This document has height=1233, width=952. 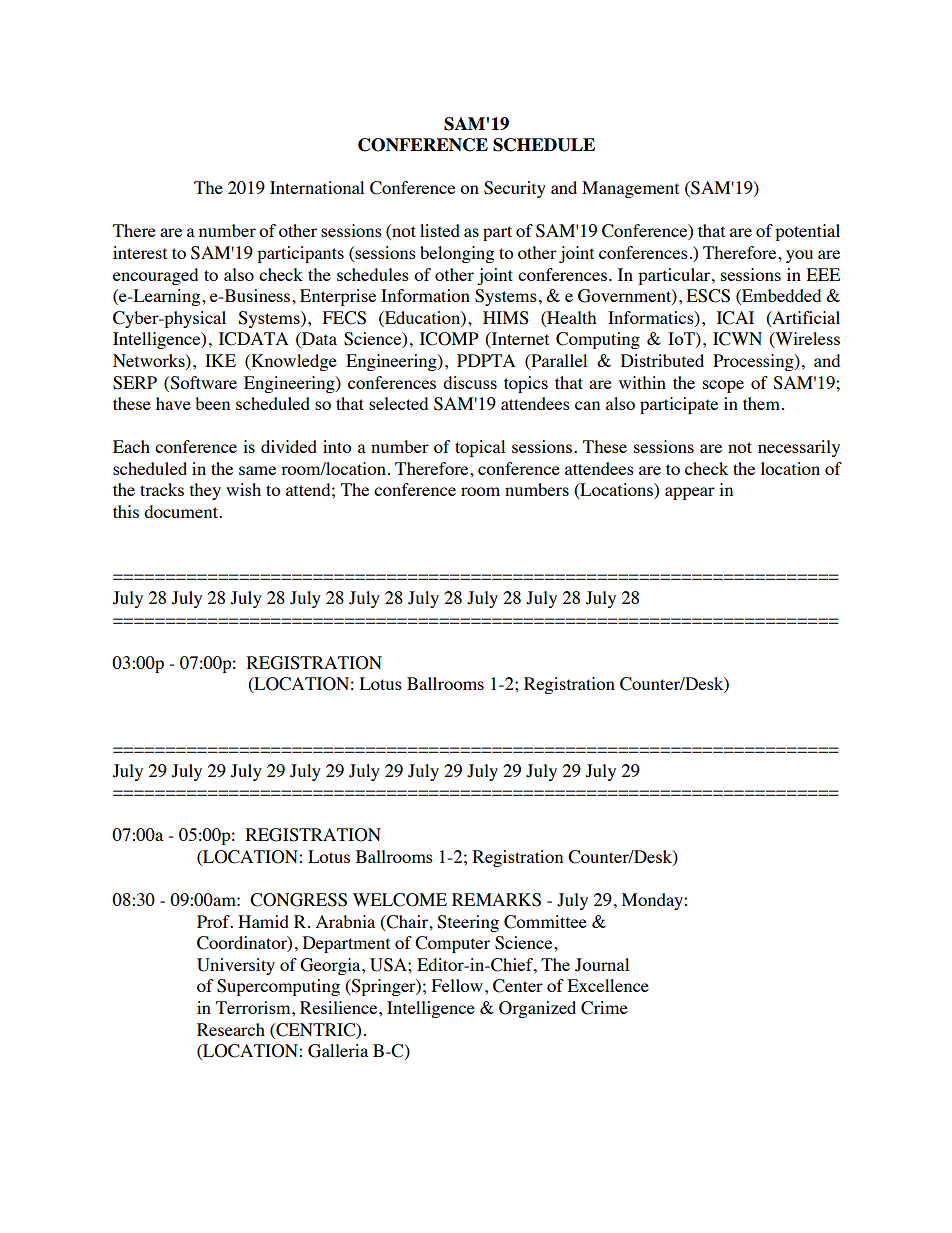 What do you see at coordinates (545, 922) in the document?
I see `Committee` at bounding box center [545, 922].
